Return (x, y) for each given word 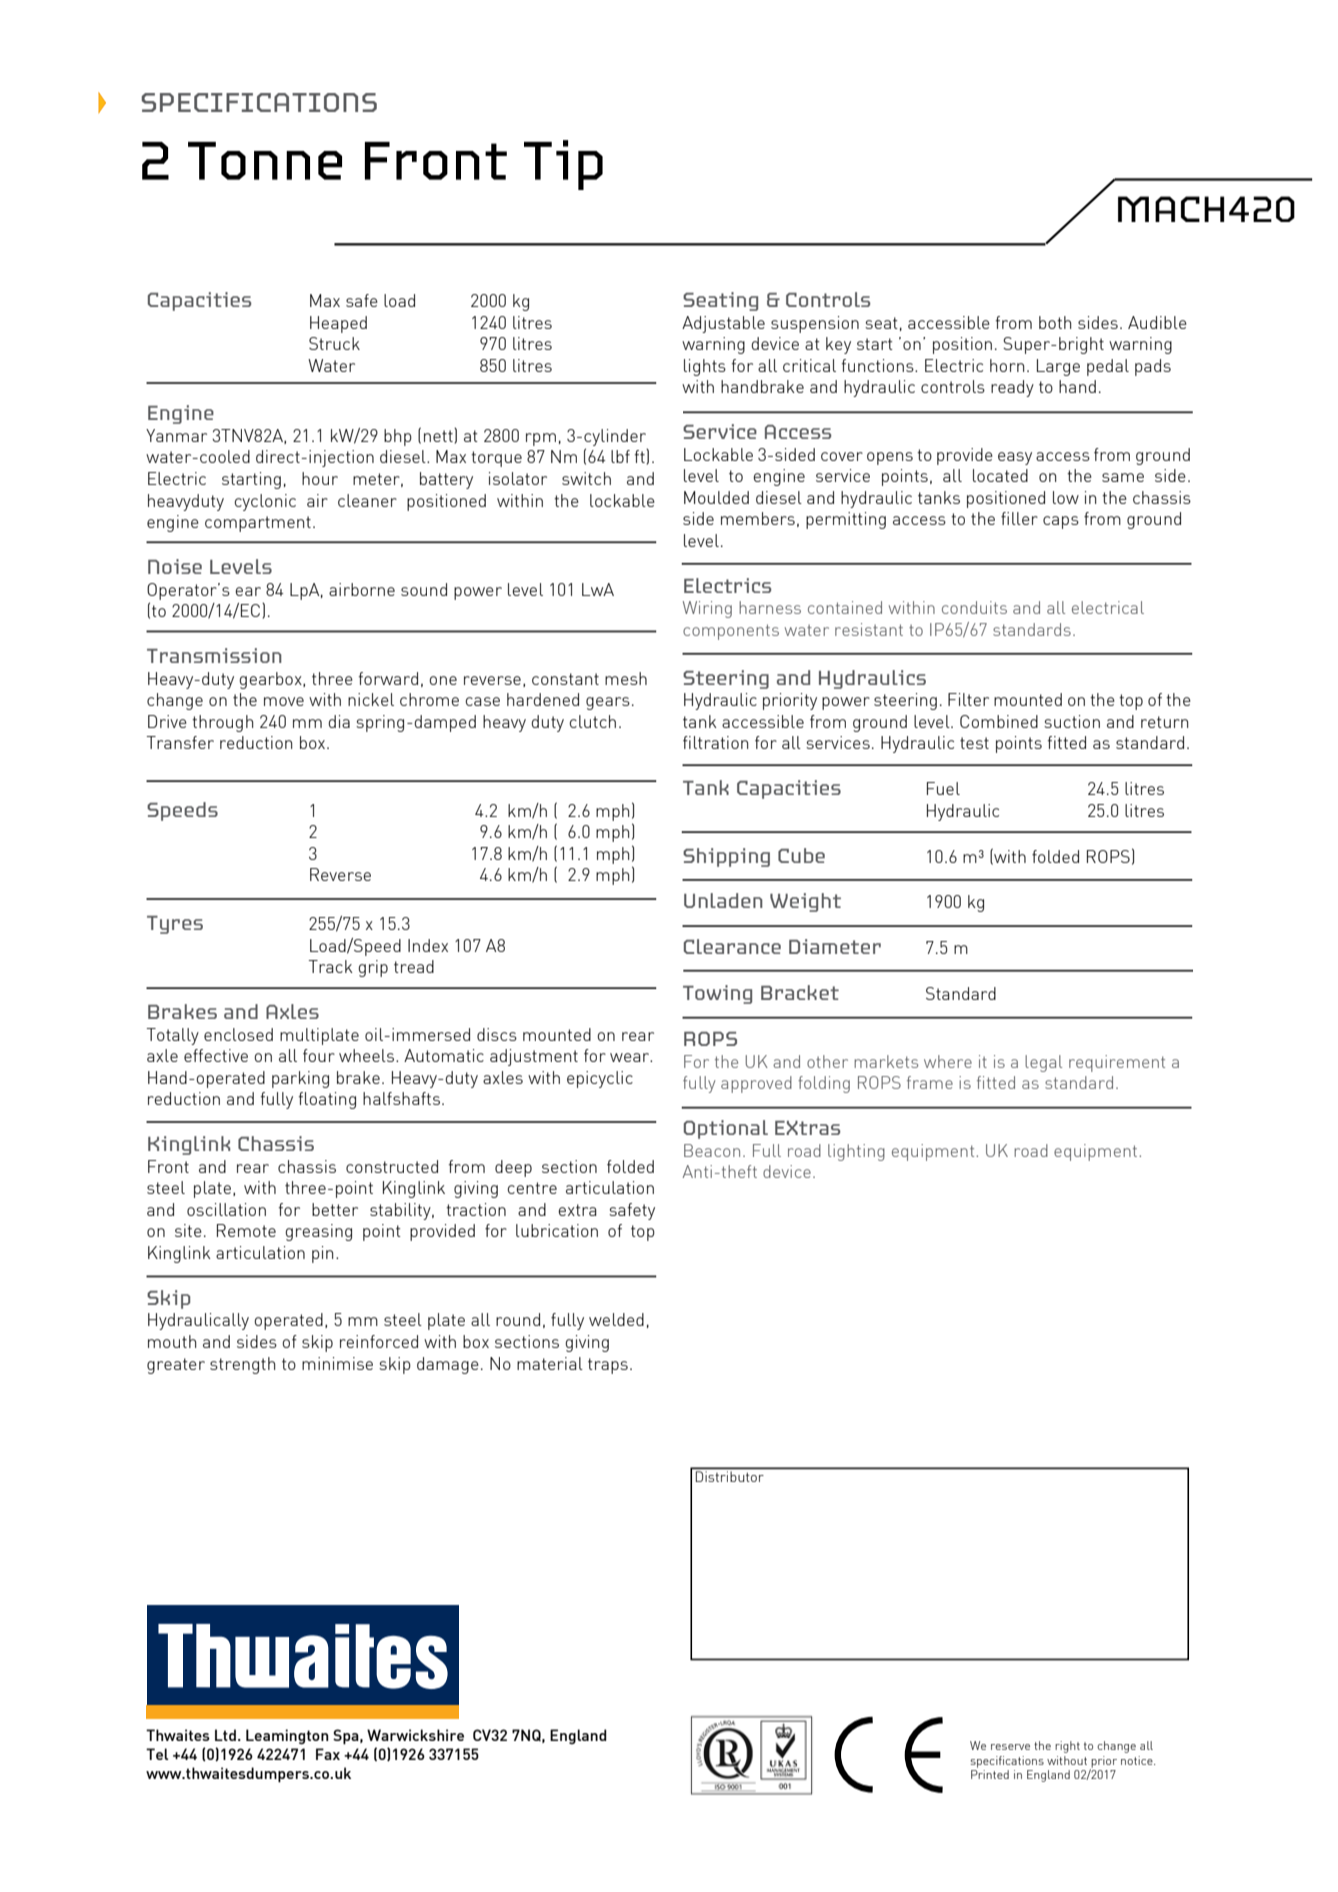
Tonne (265, 161)
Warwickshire (415, 1735)
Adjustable (723, 324)
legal (1043, 1063)
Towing (717, 994)
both (1055, 322)
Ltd (225, 1735)
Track (330, 966)
